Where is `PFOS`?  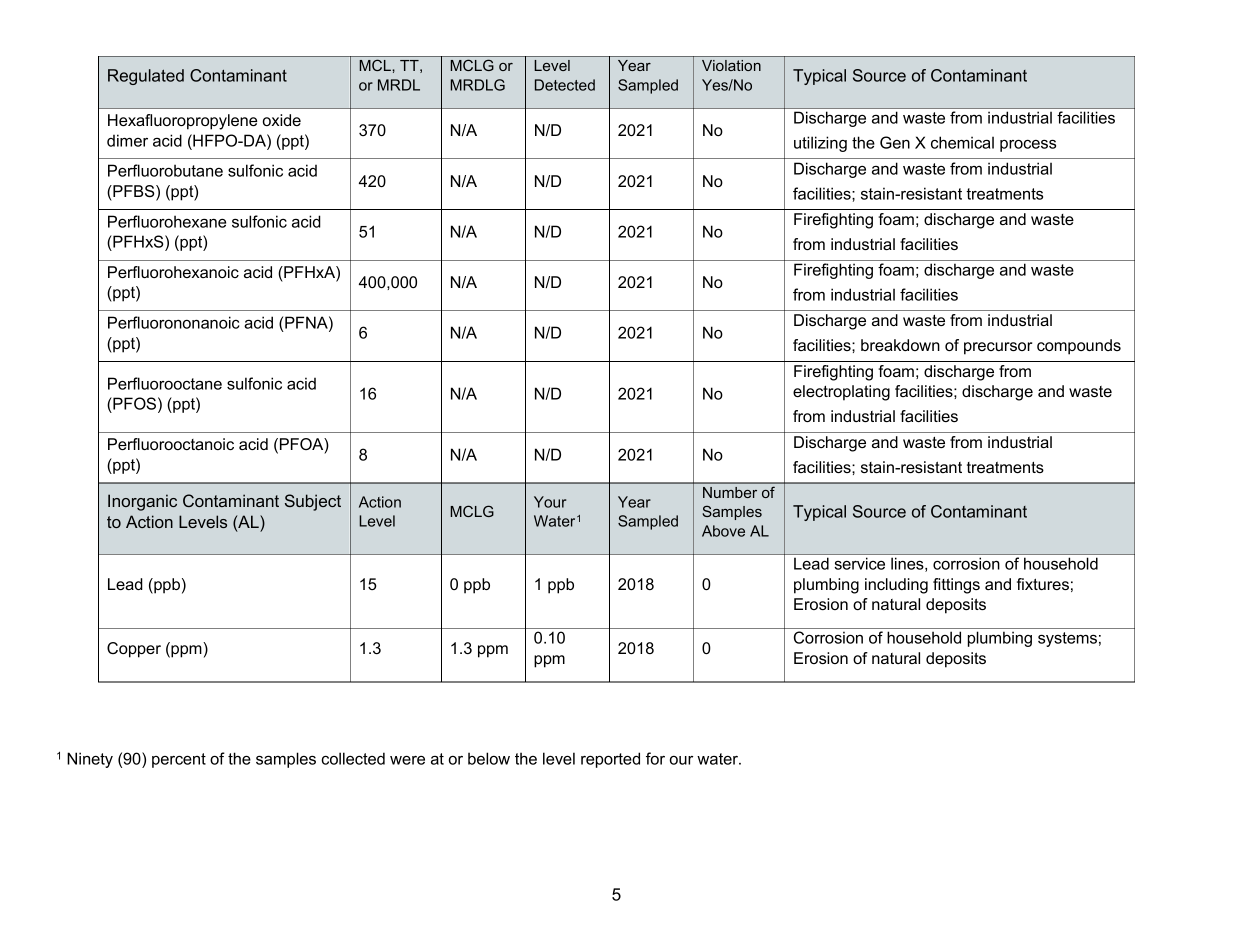
PFOS is located at coordinates (133, 405).
